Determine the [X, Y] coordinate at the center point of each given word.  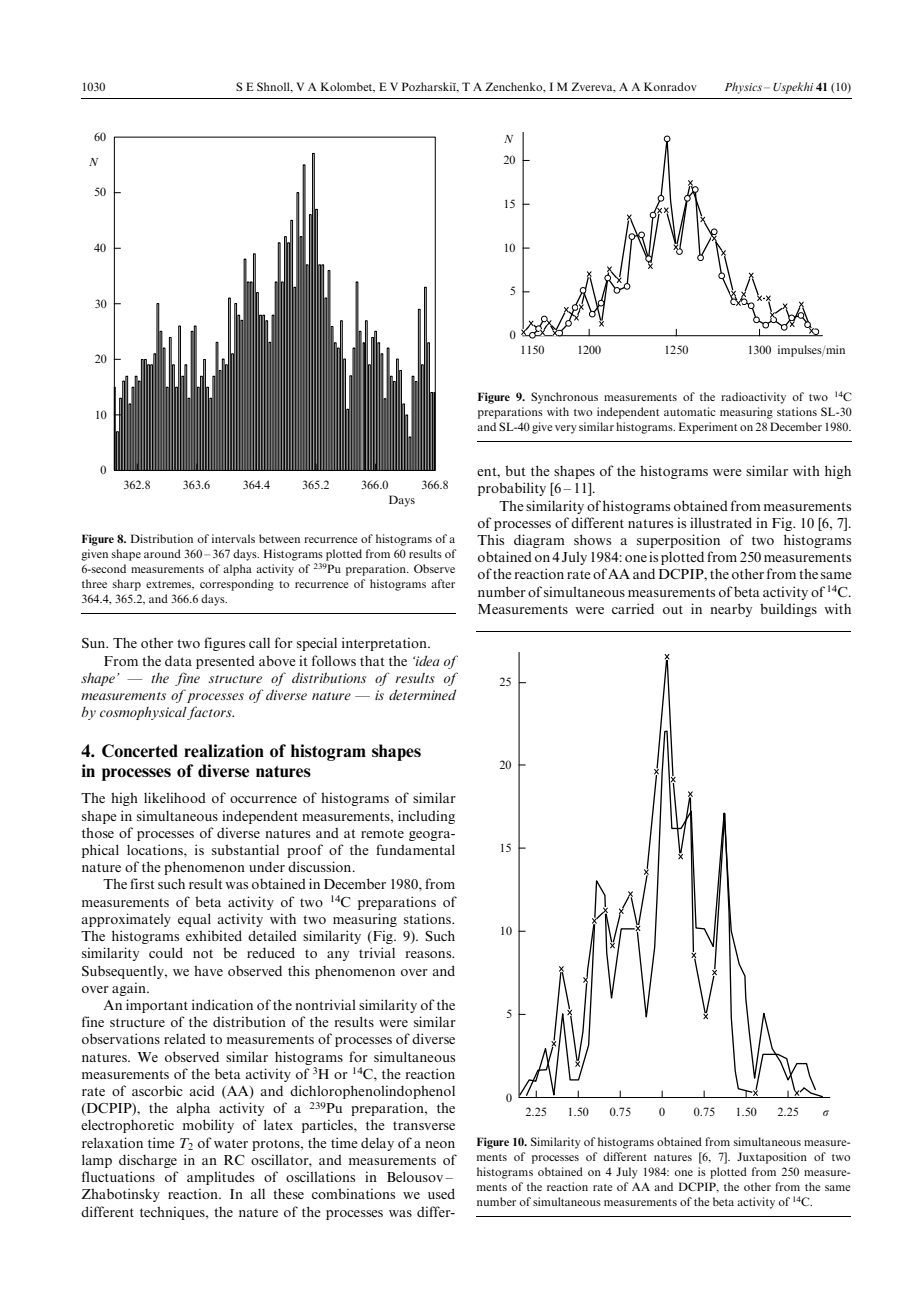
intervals [233, 538]
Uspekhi [793, 88]
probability [512, 489]
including [426, 817]
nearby [731, 610]
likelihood [175, 797]
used [441, 1193]
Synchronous [564, 398]
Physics [743, 88]
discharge [148, 1161]
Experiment [708, 428]
